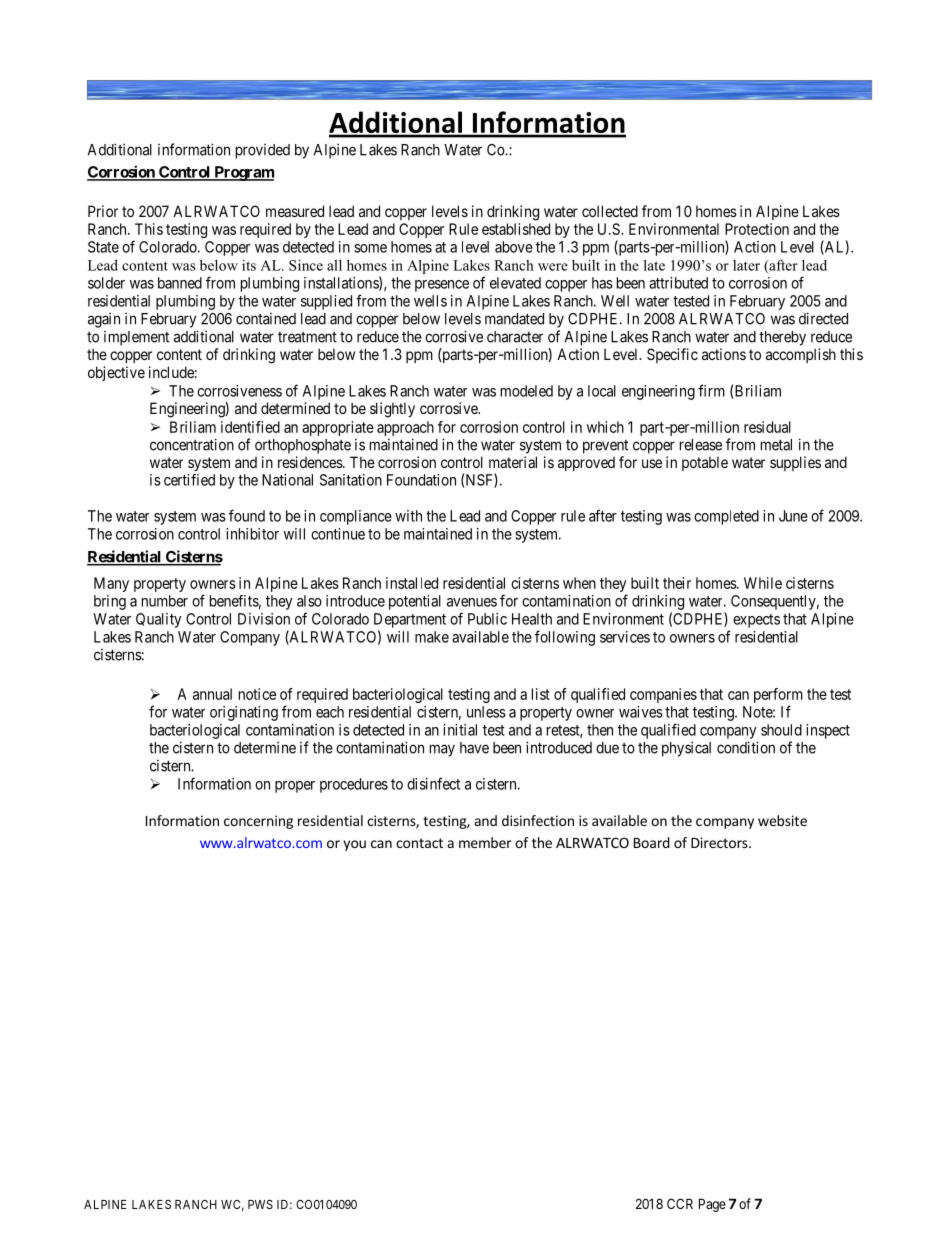 The width and height of the image is (952, 1233). What do you see at coordinates (680, 1203) in the image?
I see `CCR` at bounding box center [680, 1203].
